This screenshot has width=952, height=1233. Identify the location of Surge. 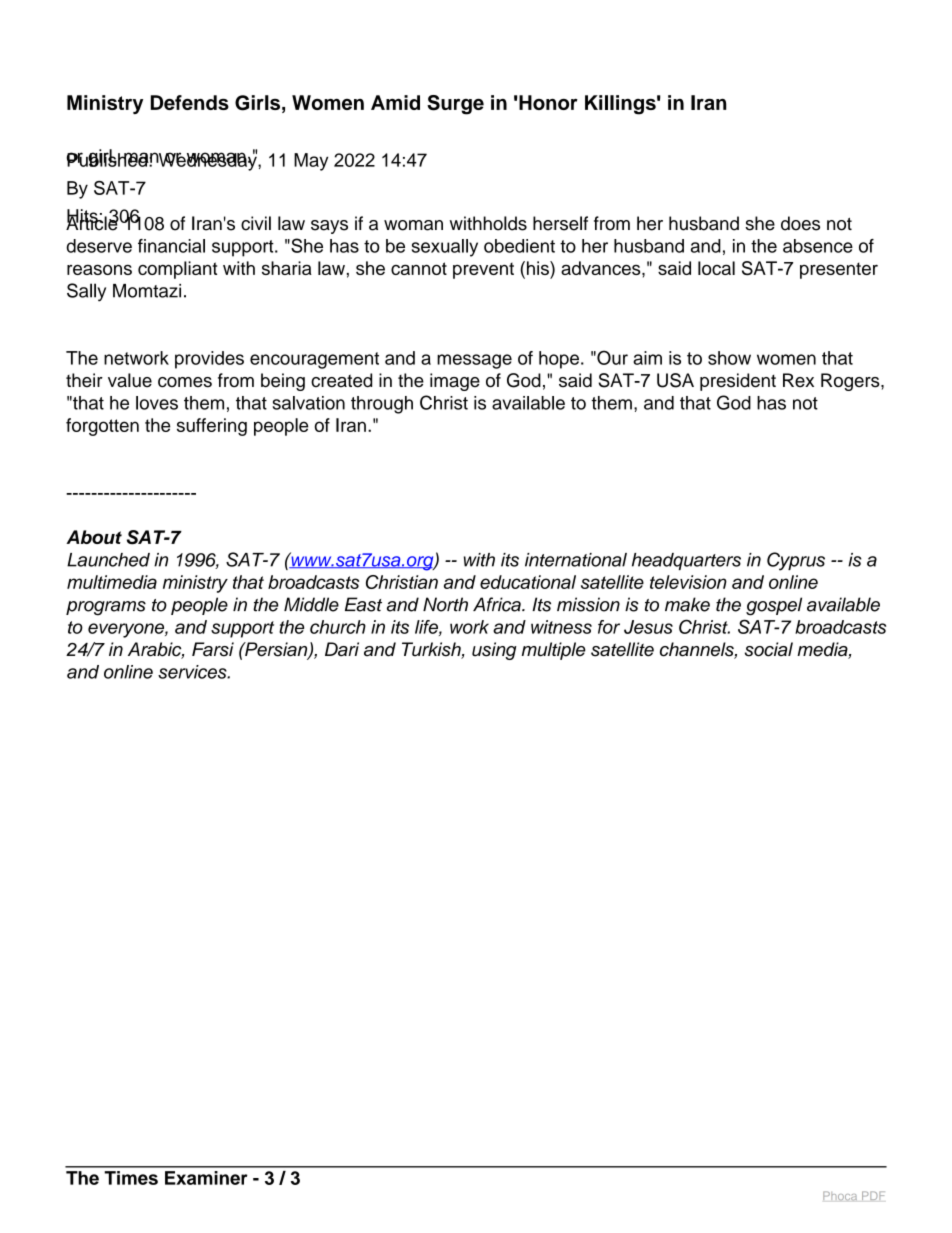
(455, 105).
